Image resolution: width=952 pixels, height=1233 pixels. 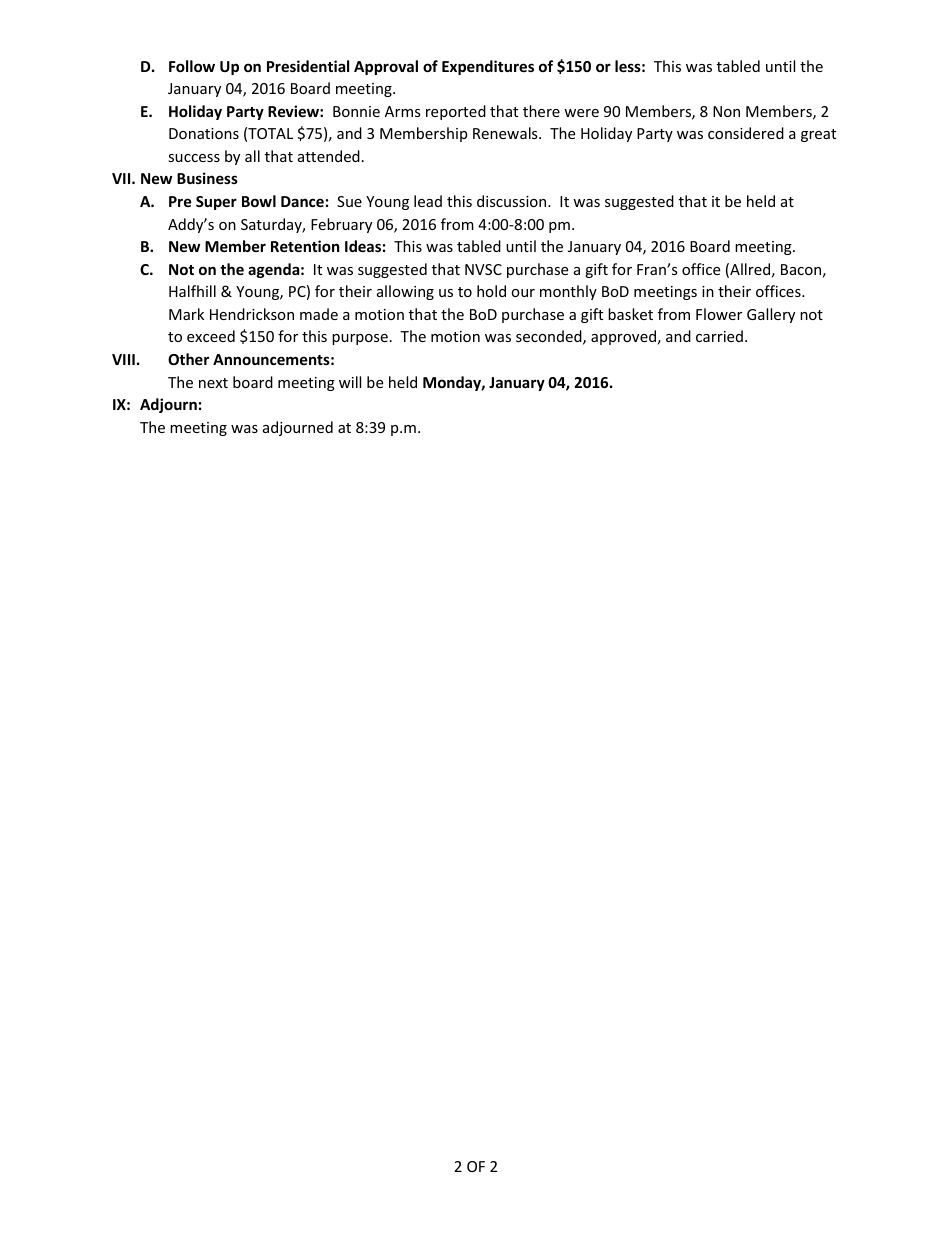 What do you see at coordinates (491, 291) in the screenshot?
I see `hold` at bounding box center [491, 291].
